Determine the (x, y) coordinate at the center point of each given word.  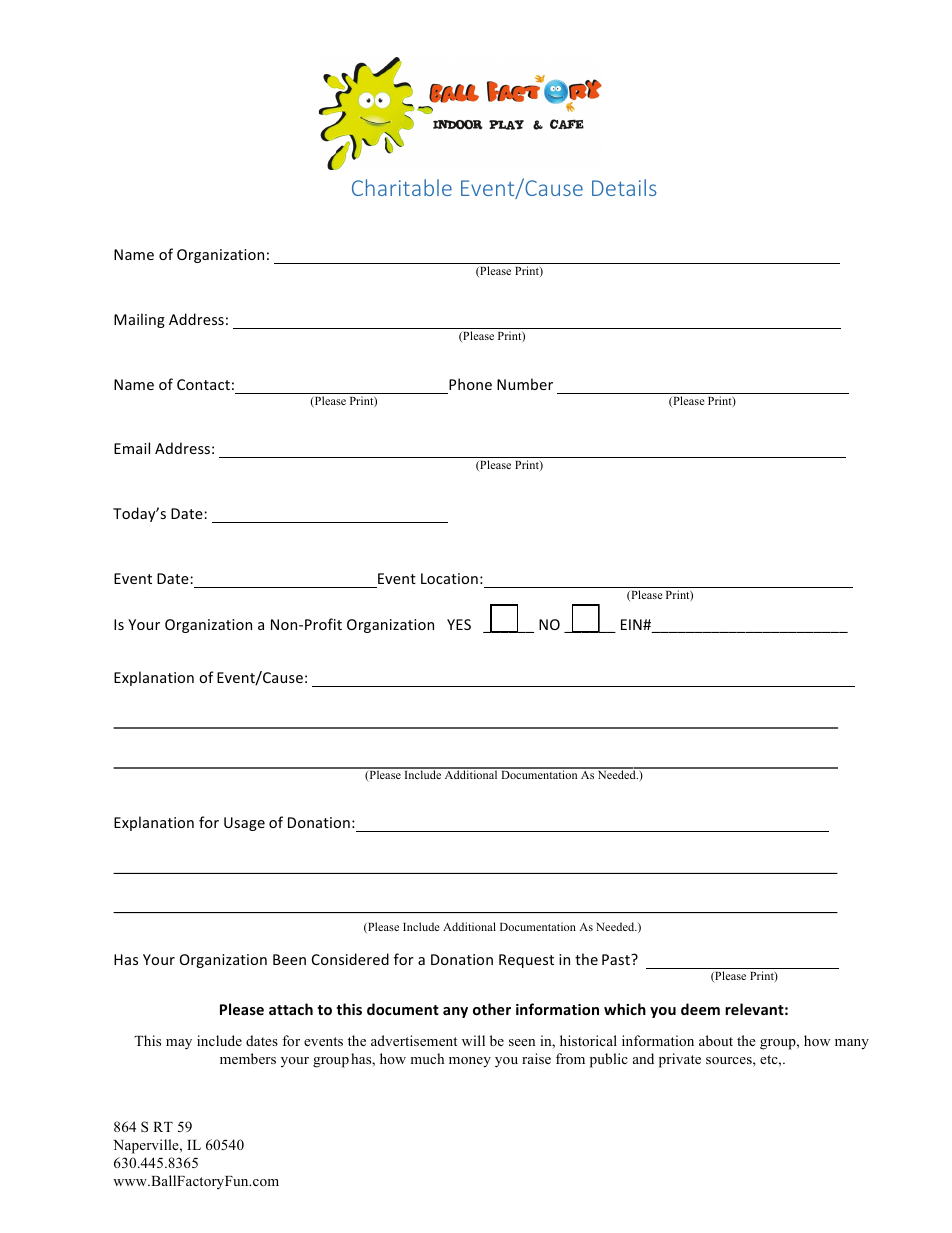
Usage (244, 824)
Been (289, 959)
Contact (203, 384)
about (716, 1040)
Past (617, 959)
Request (526, 961)
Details (624, 187)
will (473, 1040)
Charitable (402, 187)
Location (449, 578)
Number (525, 384)
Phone (470, 384)
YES (459, 624)
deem (700, 1009)
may (179, 1044)
